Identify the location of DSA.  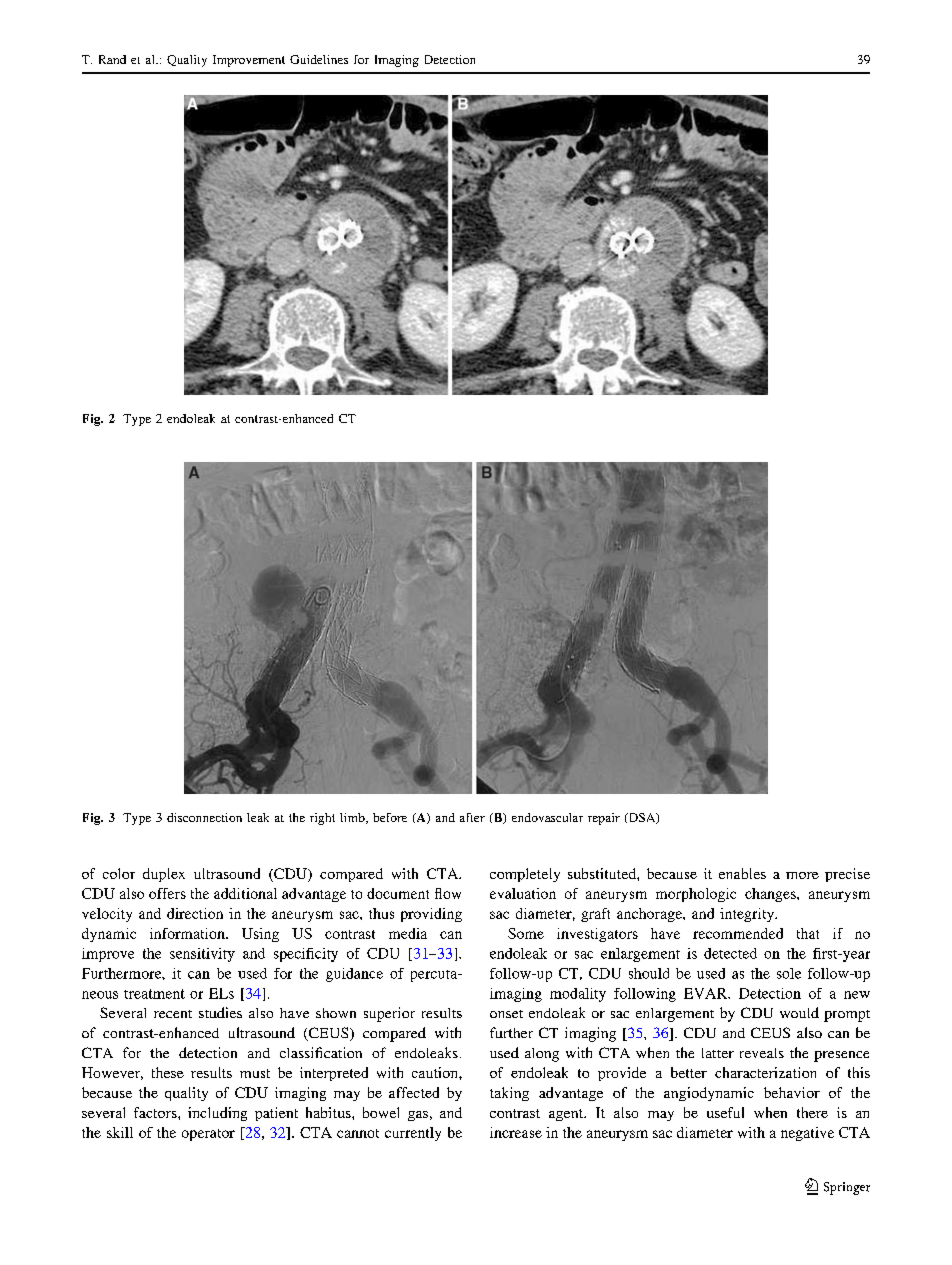
(642, 818).
